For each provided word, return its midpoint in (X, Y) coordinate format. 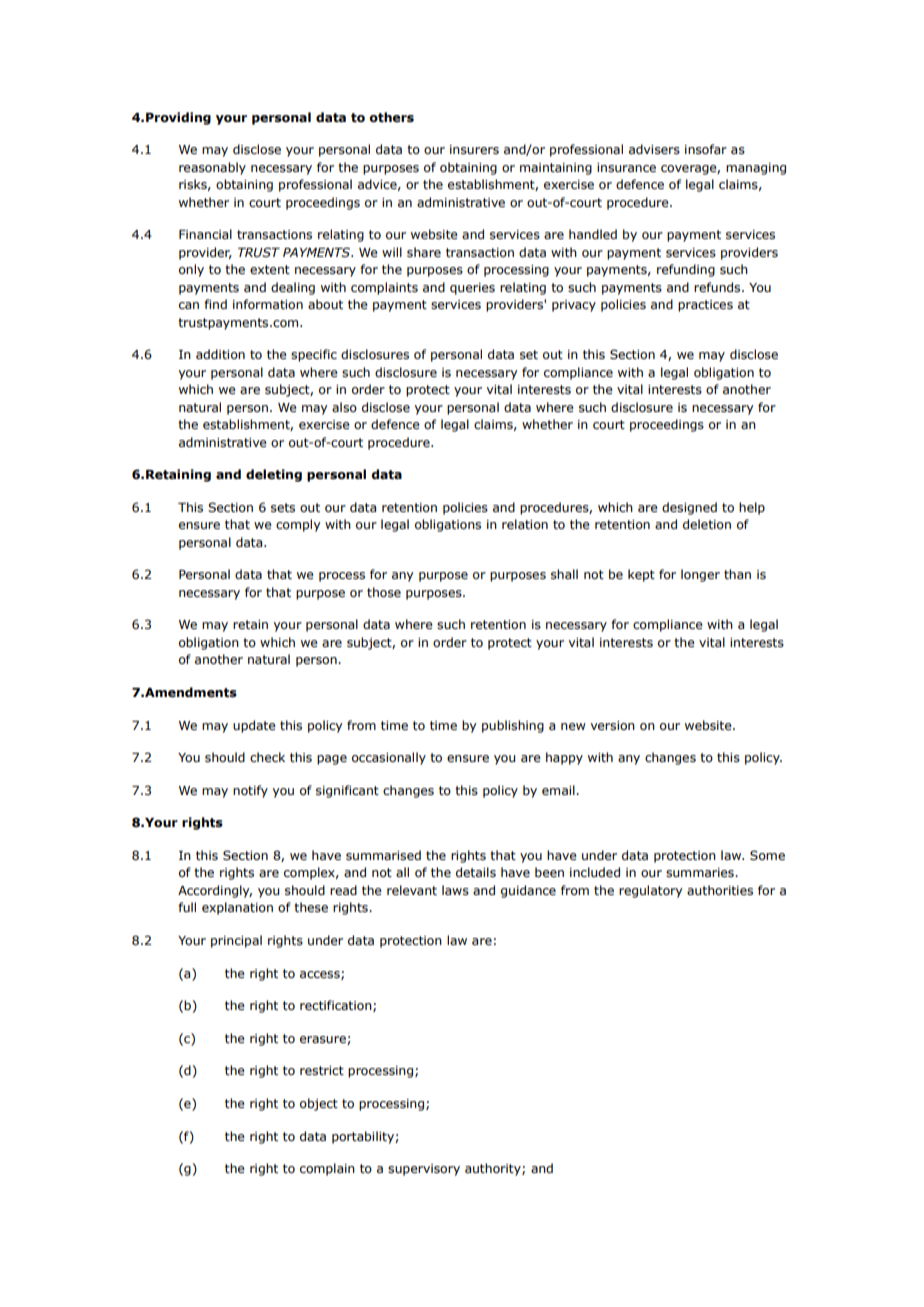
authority (494, 1169)
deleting (274, 475)
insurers (474, 150)
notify (250, 791)
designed (689, 508)
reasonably (212, 168)
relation (525, 524)
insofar (706, 149)
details (476, 872)
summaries (701, 872)
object (319, 1104)
